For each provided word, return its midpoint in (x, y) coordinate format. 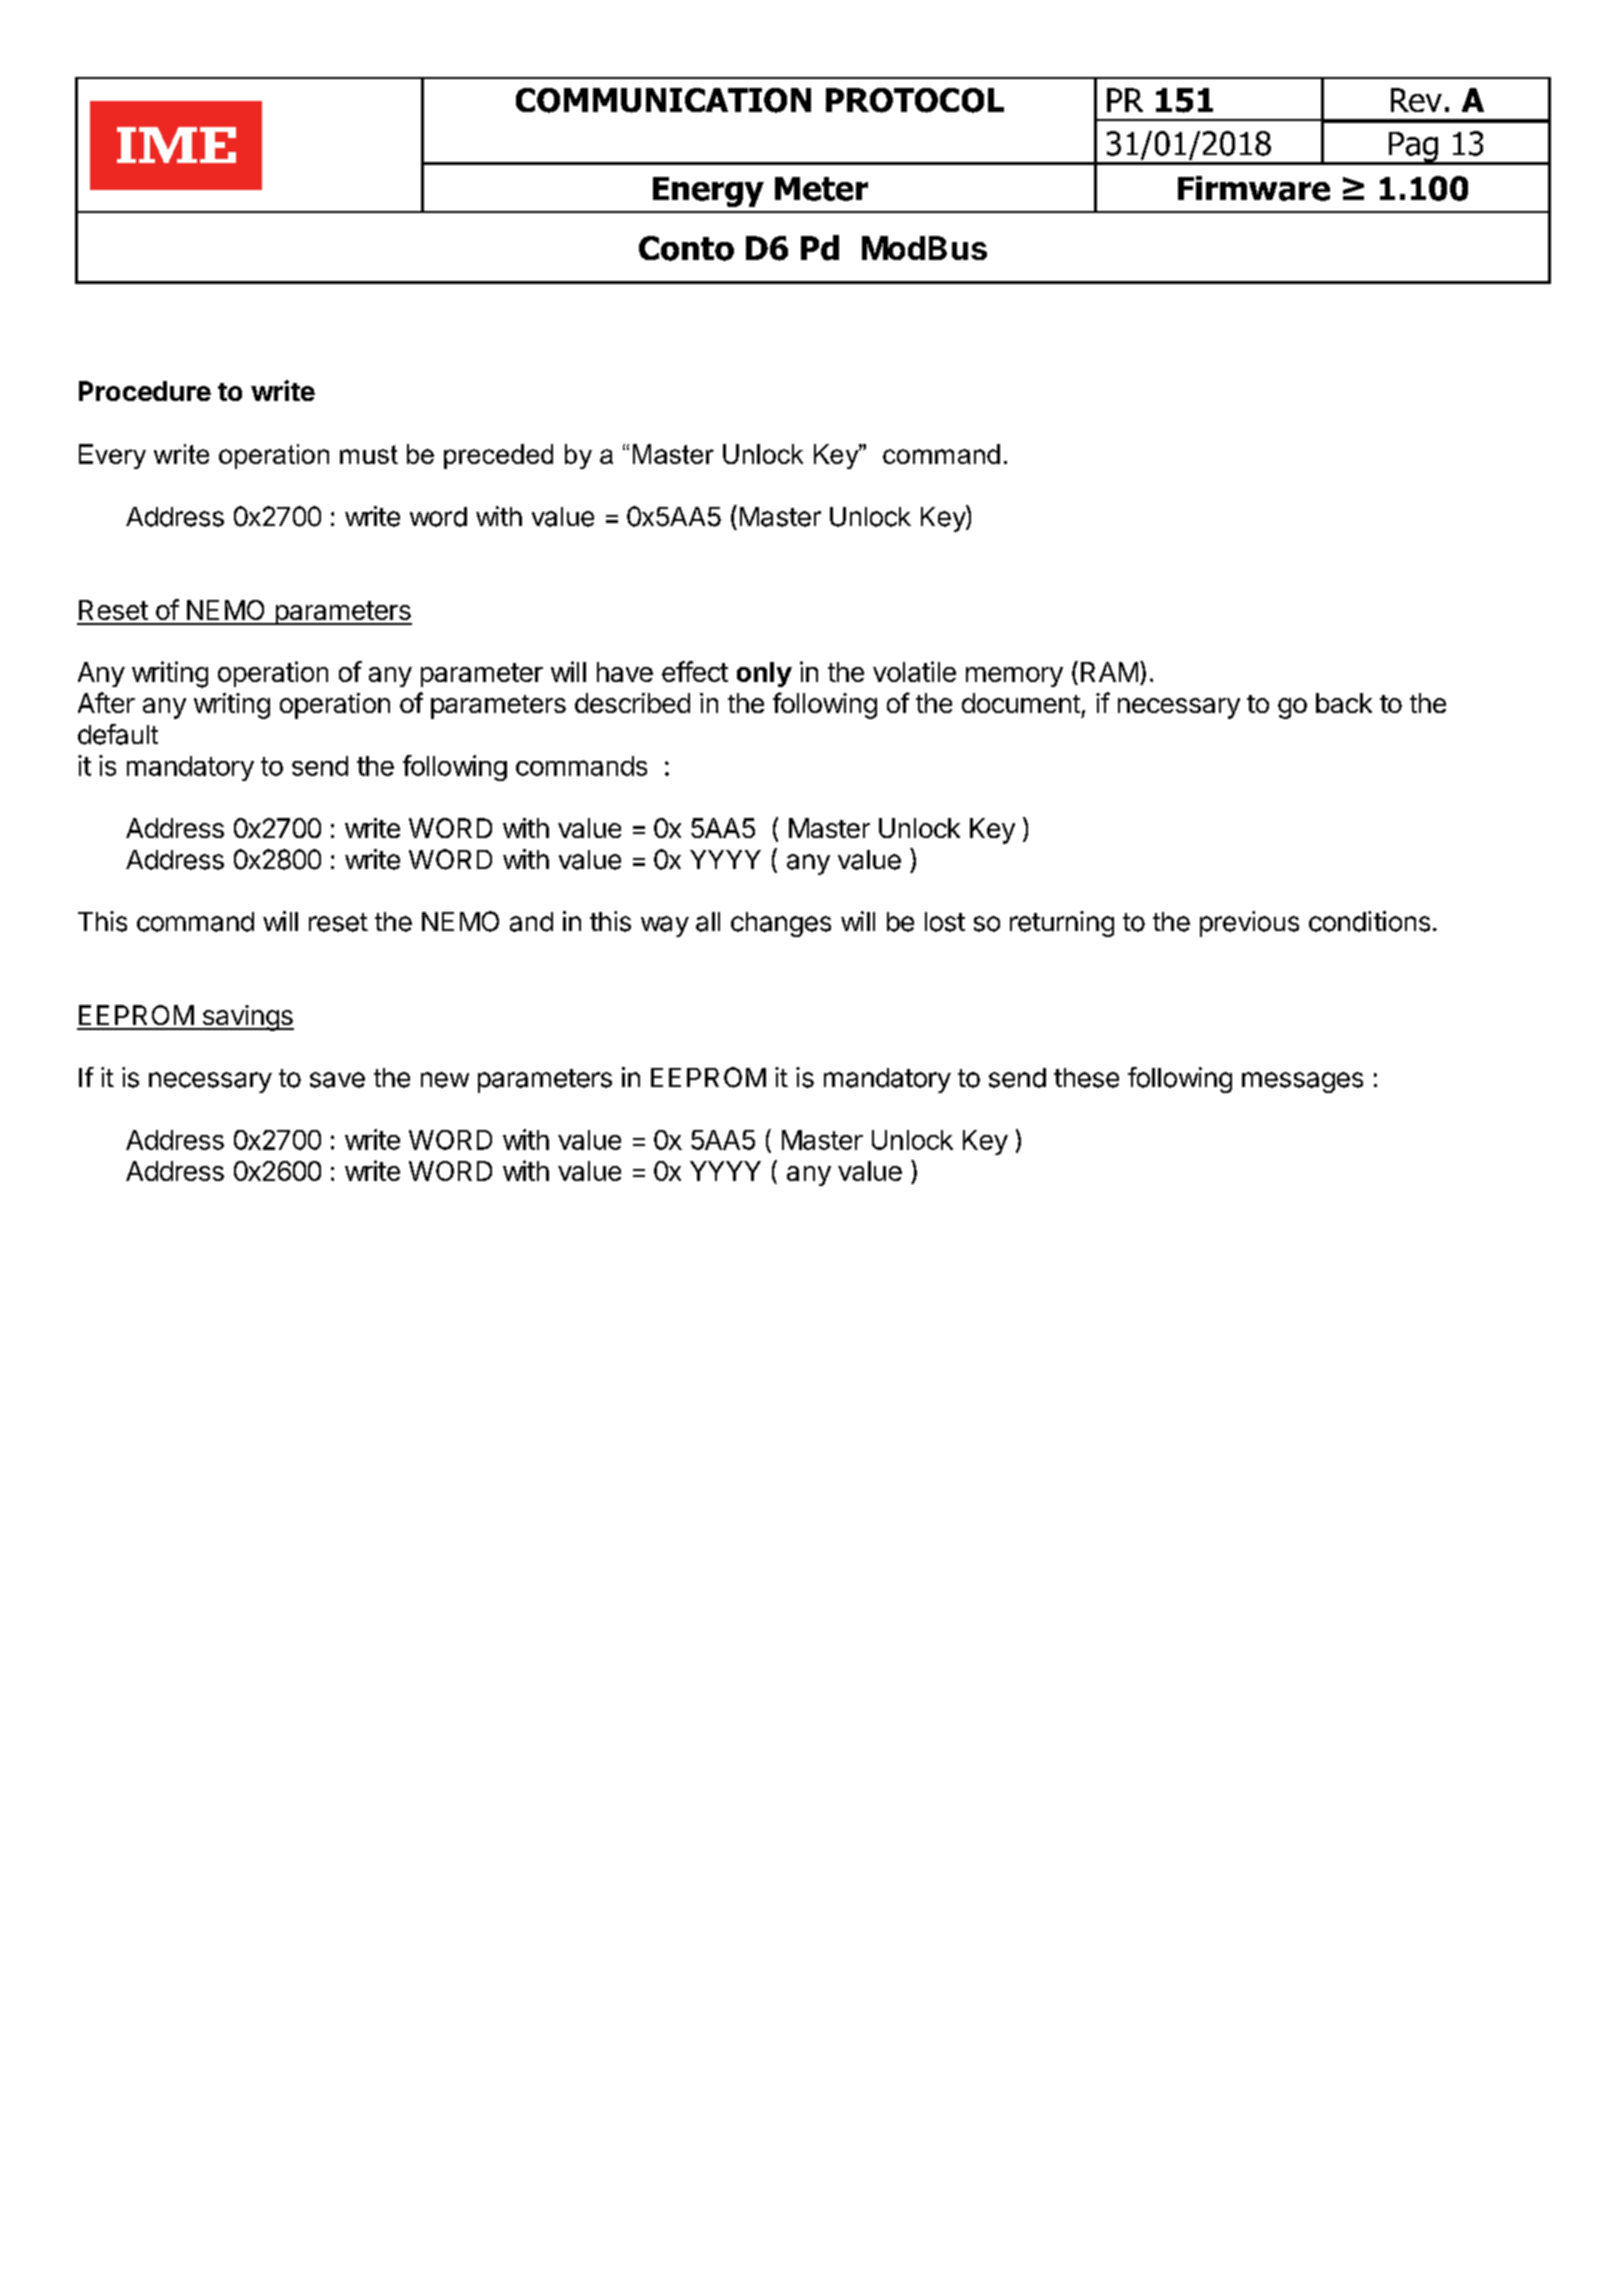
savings (247, 1018)
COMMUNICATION (663, 100)
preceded (498, 456)
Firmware (1254, 188)
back (1344, 703)
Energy (708, 192)
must (369, 454)
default (118, 734)
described (632, 703)
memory (1014, 677)
